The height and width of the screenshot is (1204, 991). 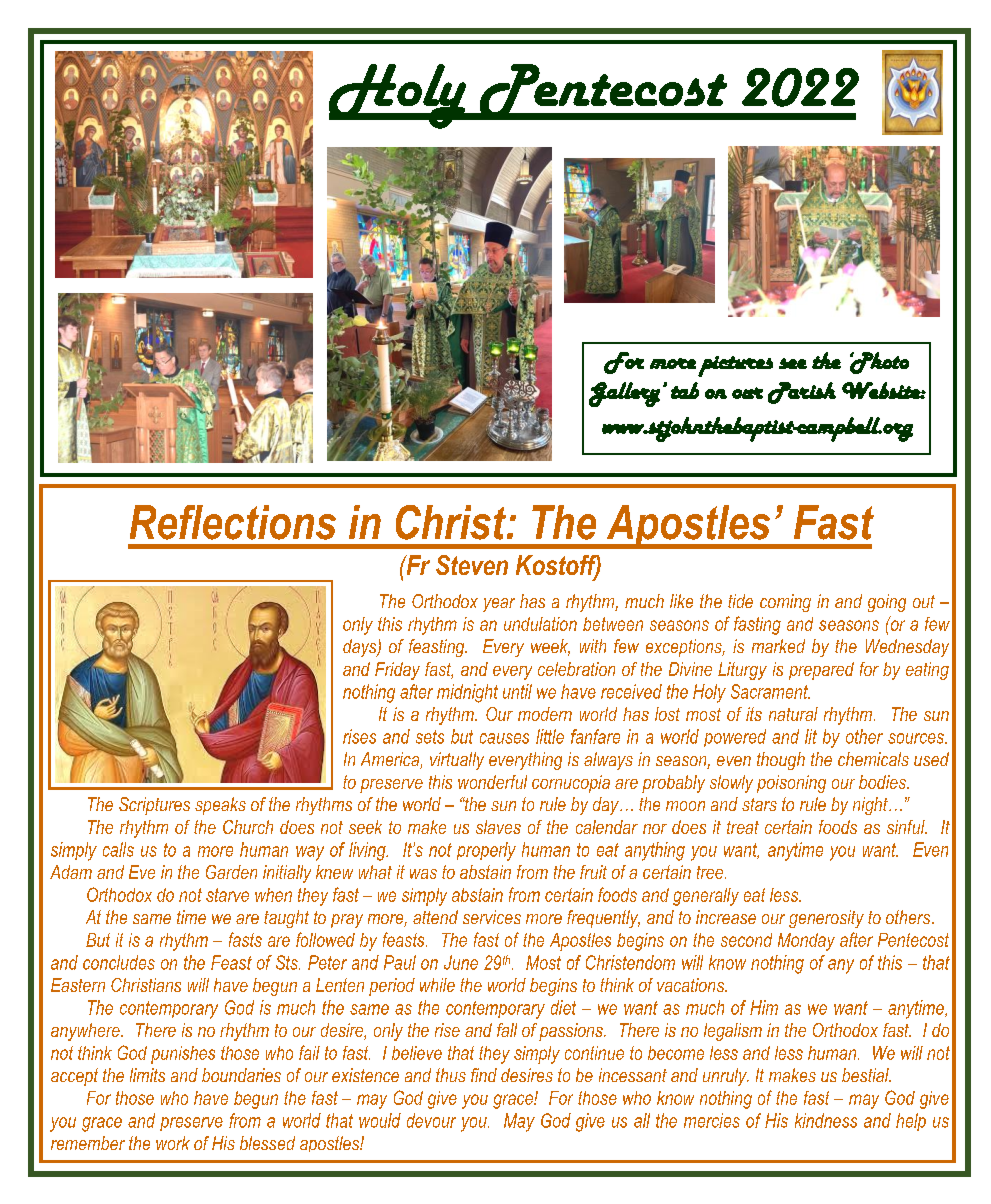 What do you see at coordinates (802, 393) in the screenshot?
I see `Parish` at bounding box center [802, 393].
